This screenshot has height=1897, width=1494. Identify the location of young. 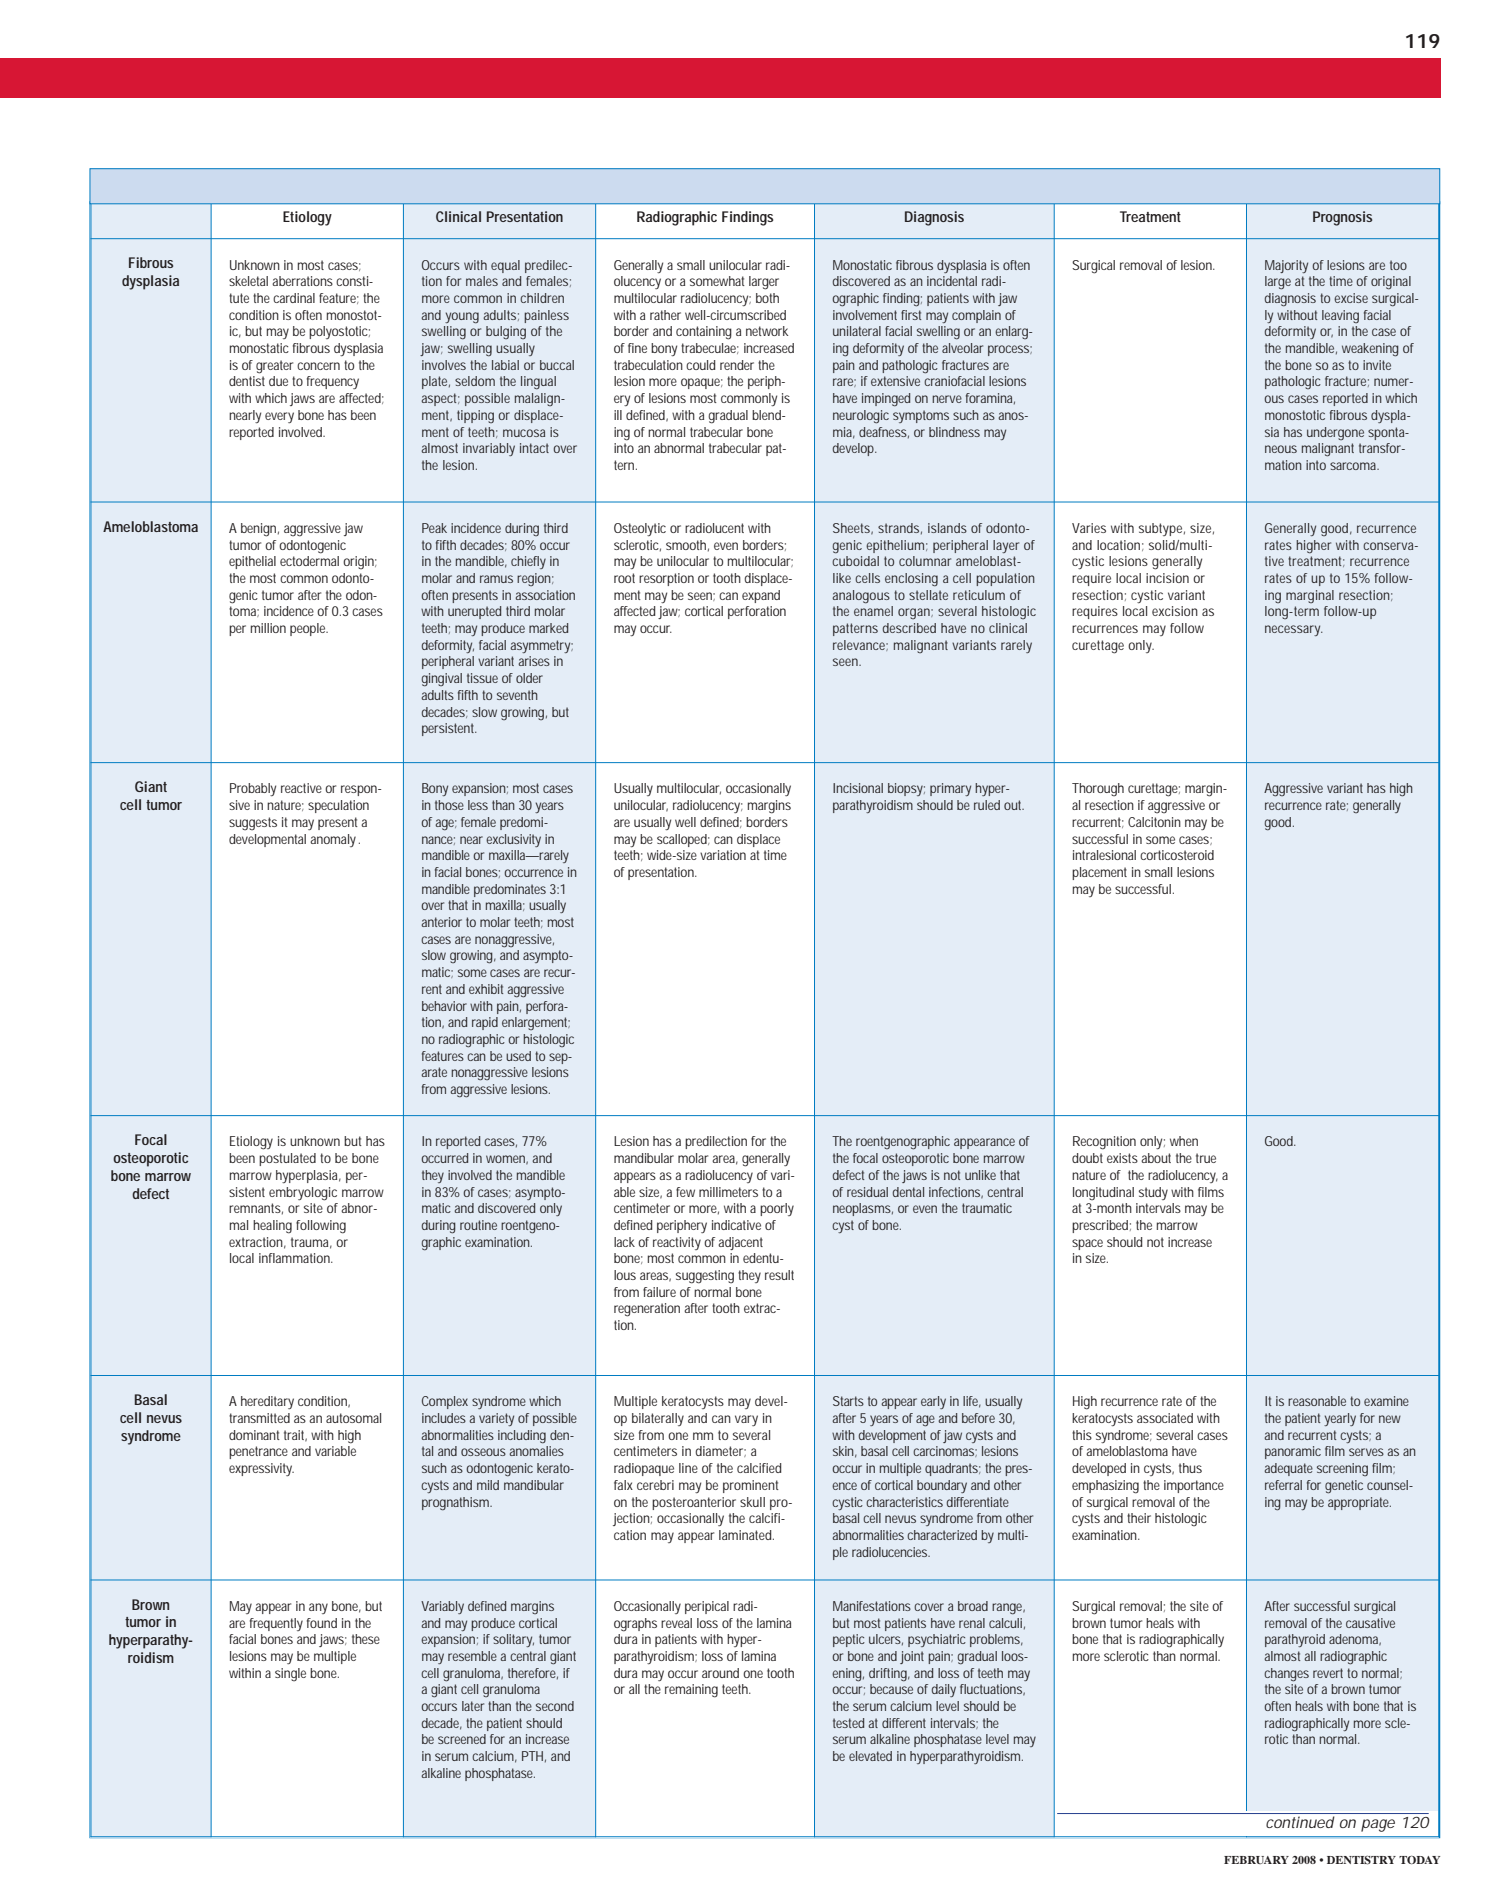
(462, 318).
